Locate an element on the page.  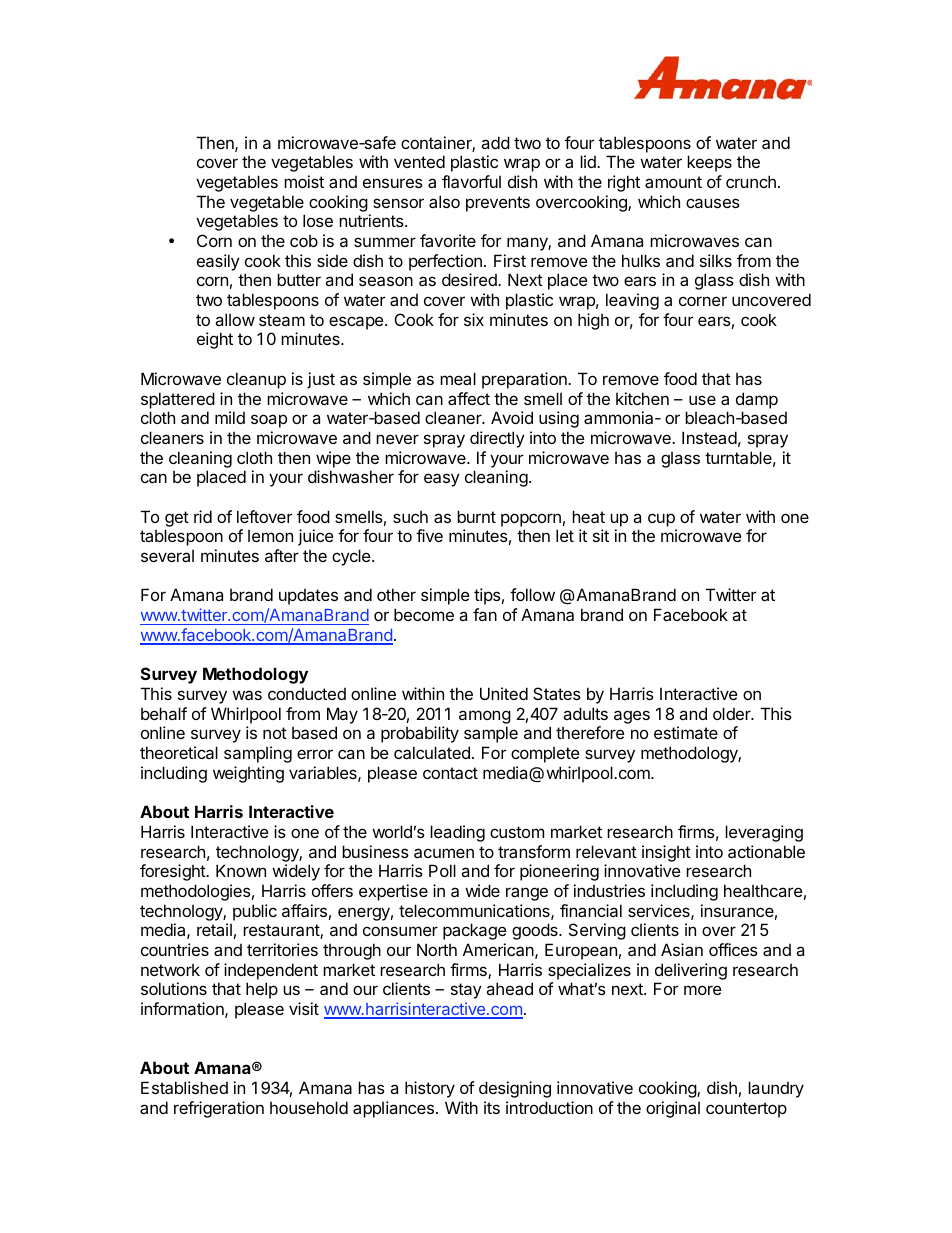
damp is located at coordinates (757, 400).
